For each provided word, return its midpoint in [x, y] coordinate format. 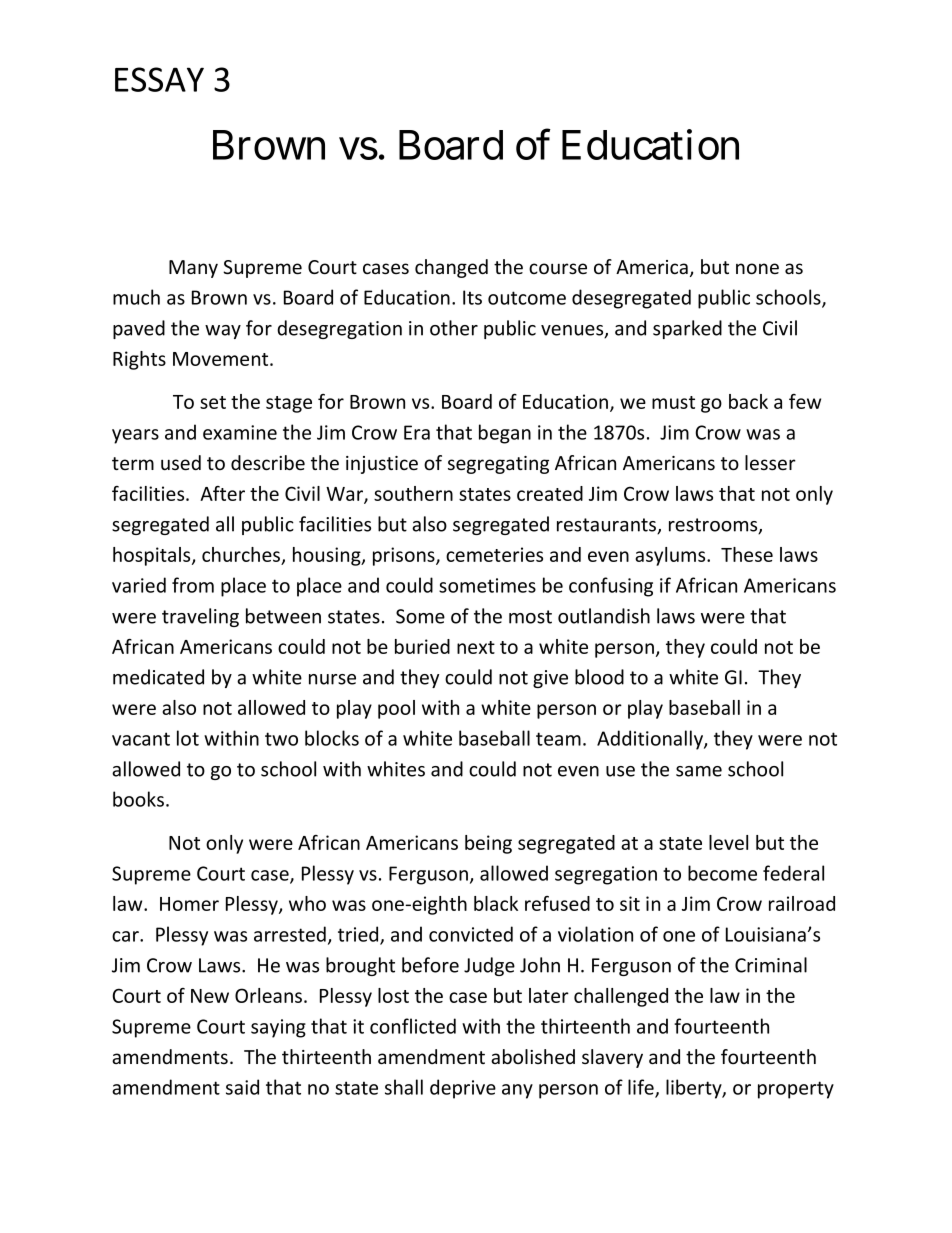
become [722, 873]
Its [472, 297]
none [757, 269]
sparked [687, 329]
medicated [158, 677]
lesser [770, 462]
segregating [498, 465]
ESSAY [159, 79]
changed [451, 268]
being [488, 844]
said [242, 1087]
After [222, 493]
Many [193, 269]
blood [599, 677]
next [476, 647]
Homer [189, 904]
